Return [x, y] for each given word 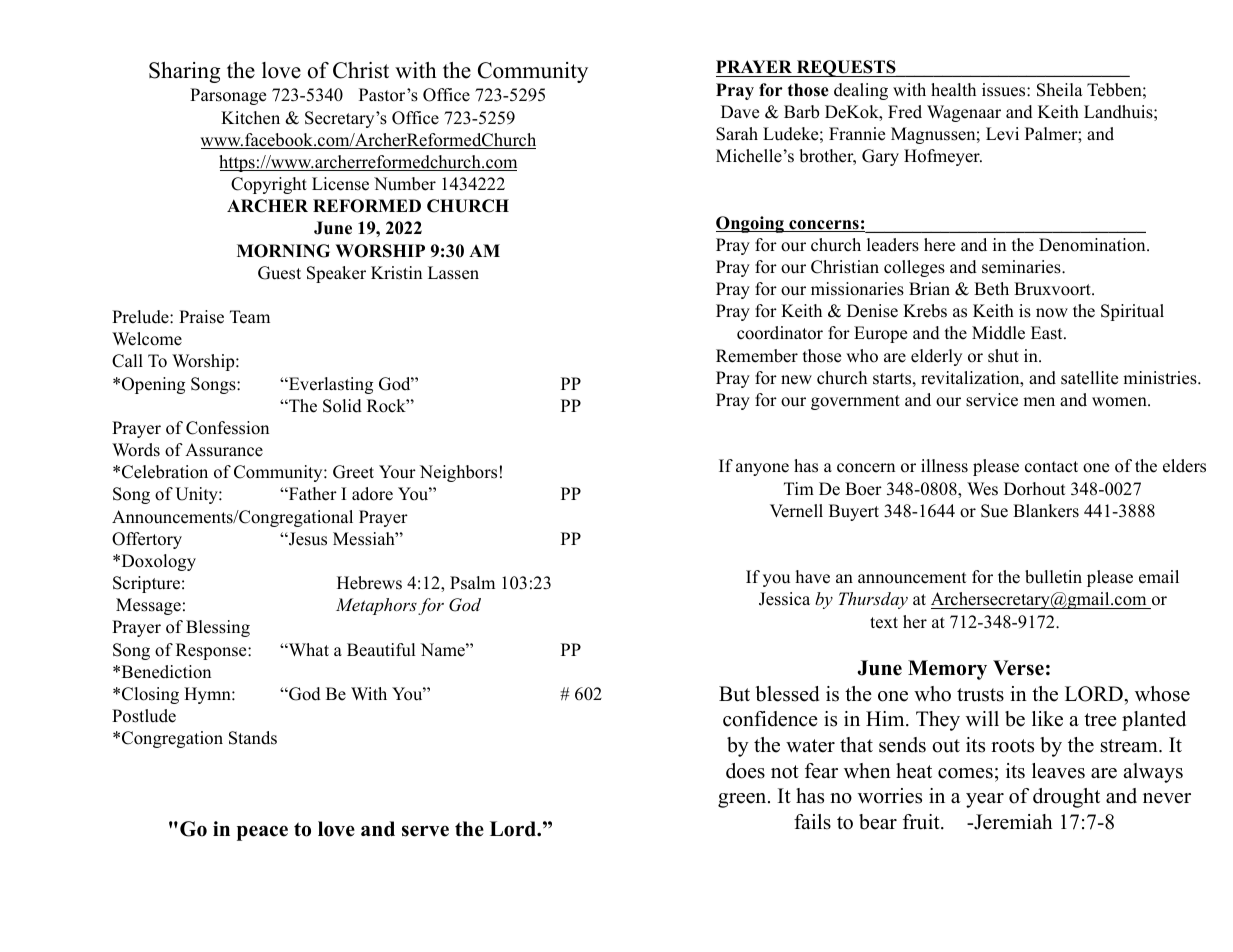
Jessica [784, 599]
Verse [1018, 668]
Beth [991, 289]
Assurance [224, 450]
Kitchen [250, 118]
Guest [279, 273]
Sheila [1060, 90]
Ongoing [751, 224]
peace [262, 833]
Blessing [218, 628]
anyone [762, 469]
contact [1051, 467]
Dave [740, 112]
